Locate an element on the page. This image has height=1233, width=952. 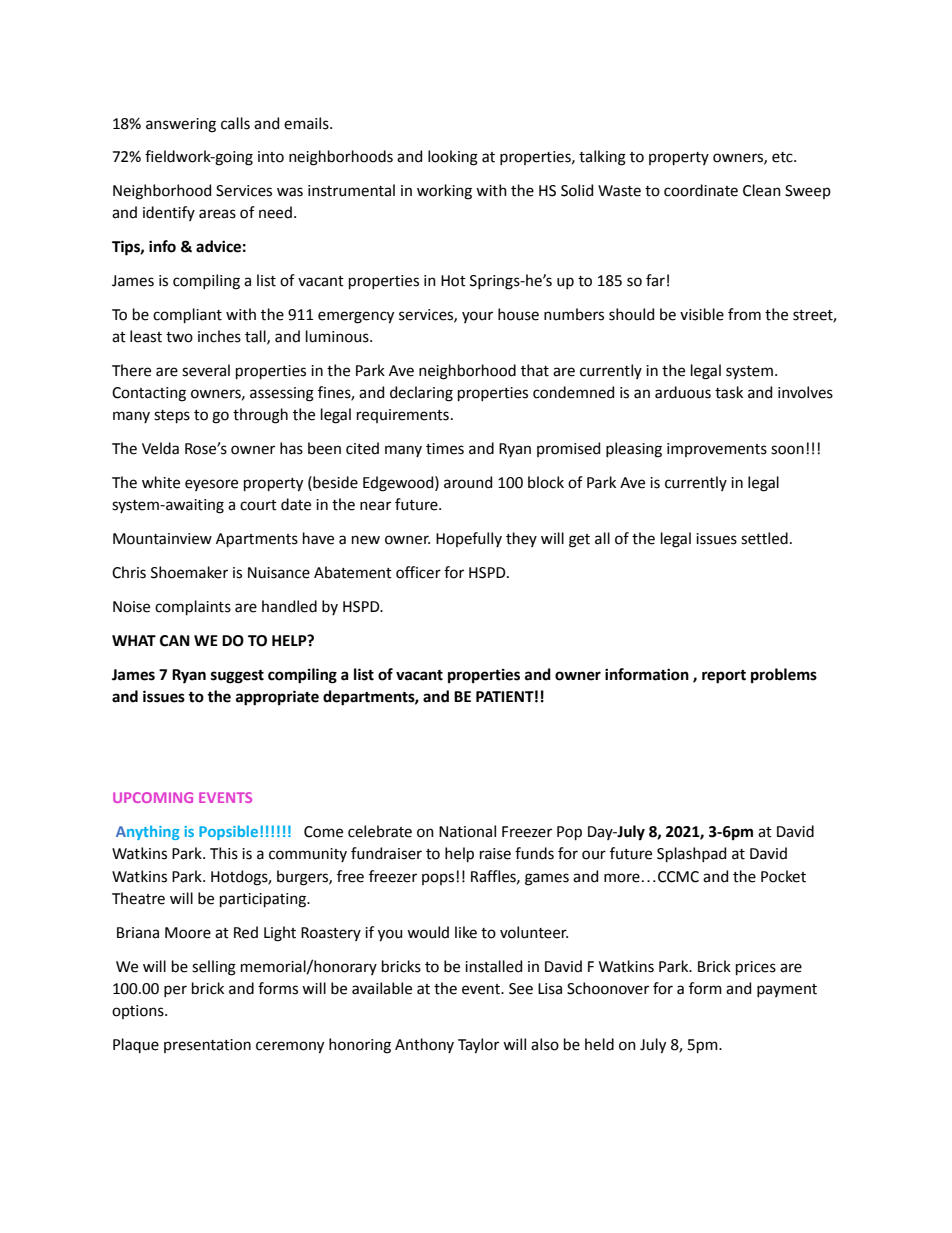
presentation is located at coordinates (207, 1046).
